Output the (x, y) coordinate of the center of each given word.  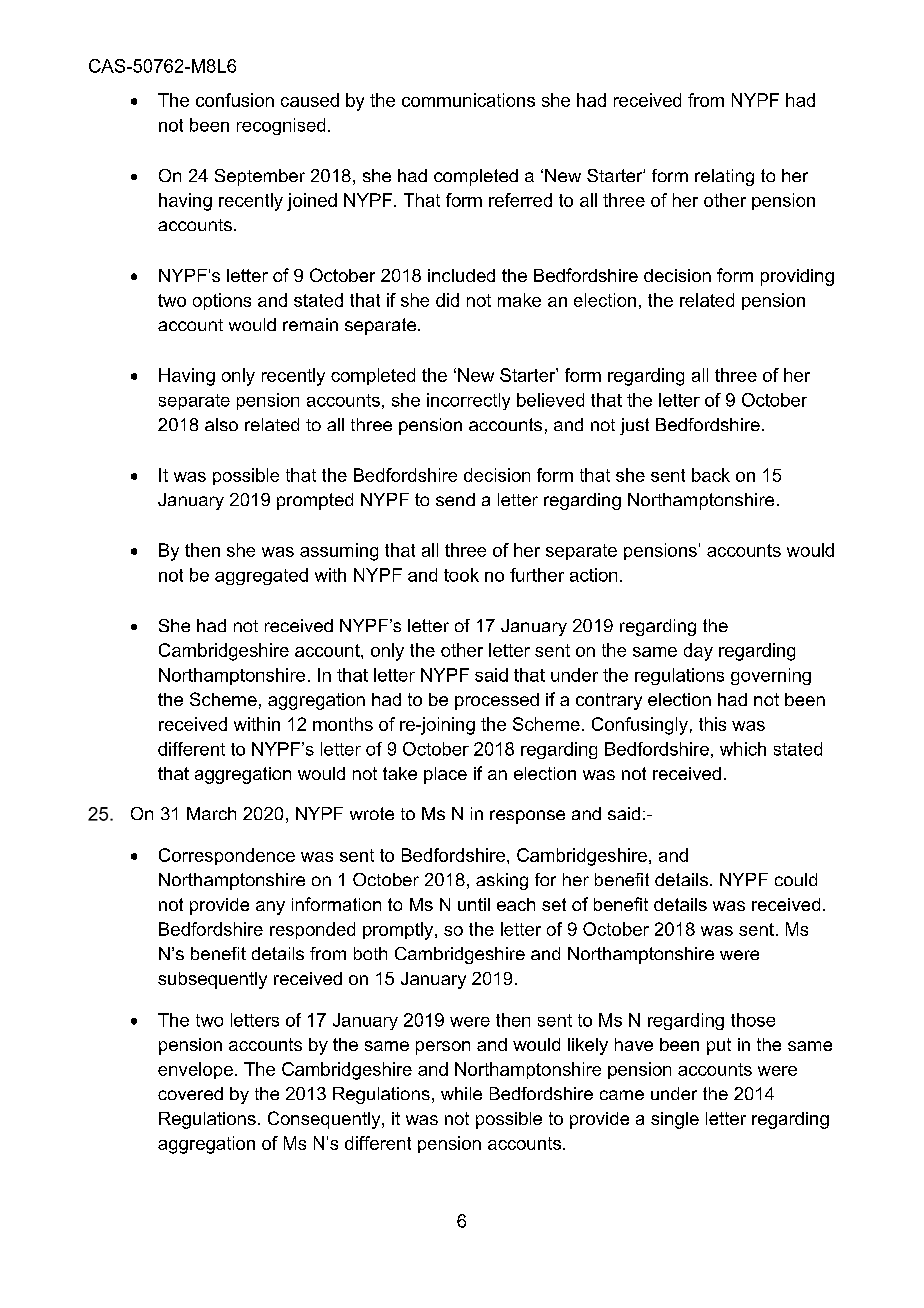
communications (468, 100)
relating (724, 177)
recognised (281, 126)
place (445, 775)
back (711, 475)
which (743, 749)
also (221, 424)
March (211, 813)
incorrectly (468, 401)
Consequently (325, 1120)
